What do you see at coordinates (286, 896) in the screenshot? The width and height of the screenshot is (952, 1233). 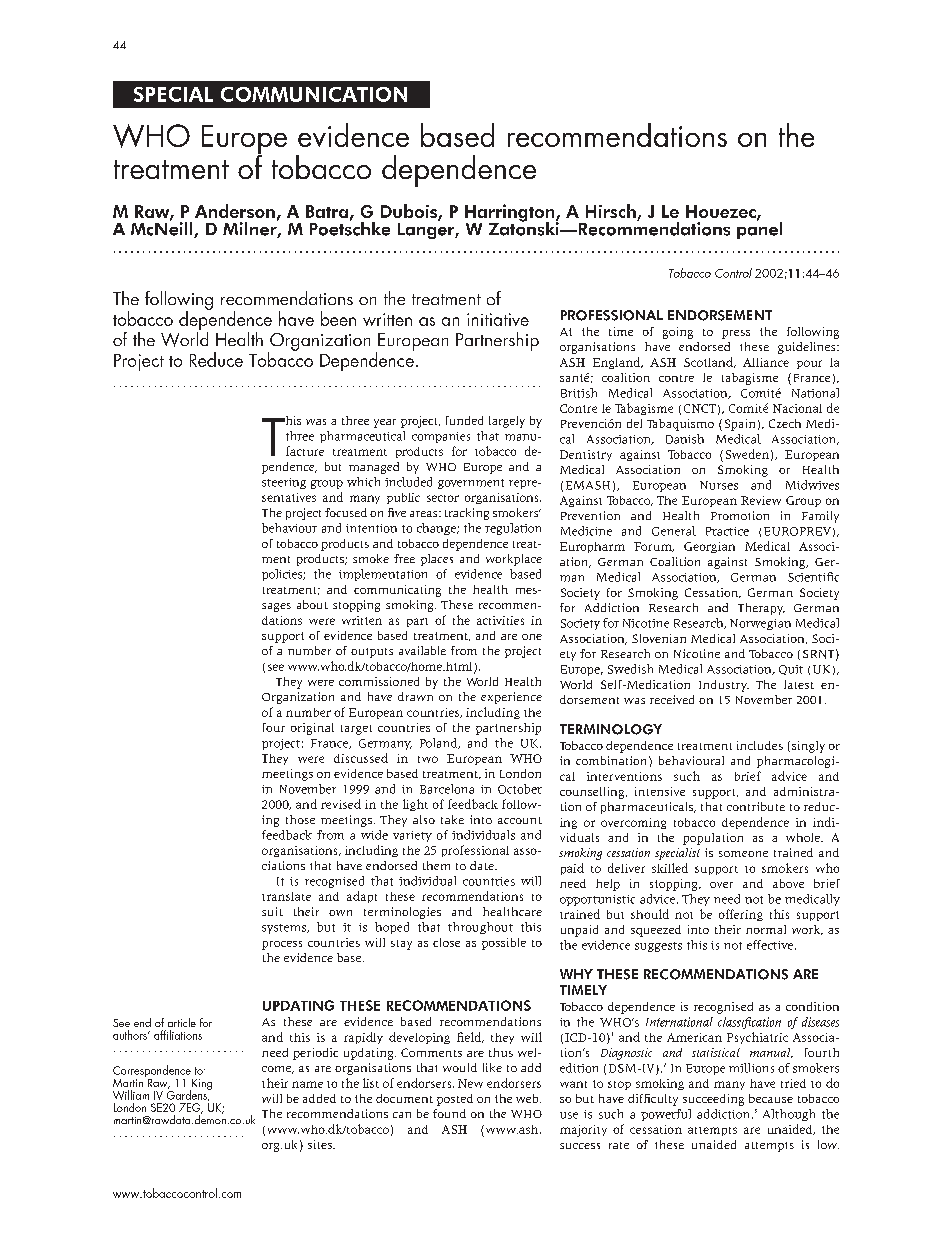 I see `translate` at bounding box center [286, 896].
